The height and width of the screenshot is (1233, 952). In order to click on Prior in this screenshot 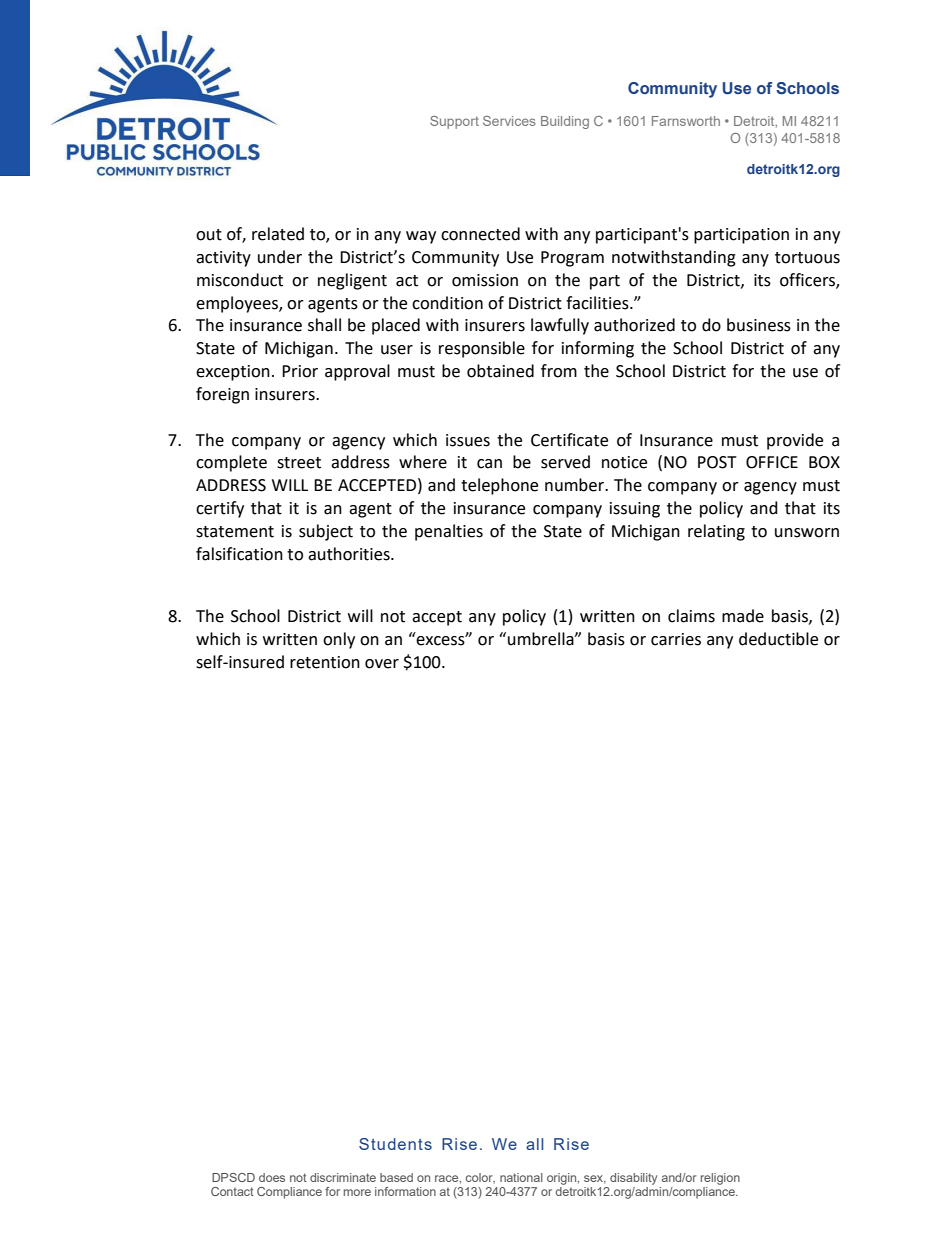, I will do `click(300, 371)`.
